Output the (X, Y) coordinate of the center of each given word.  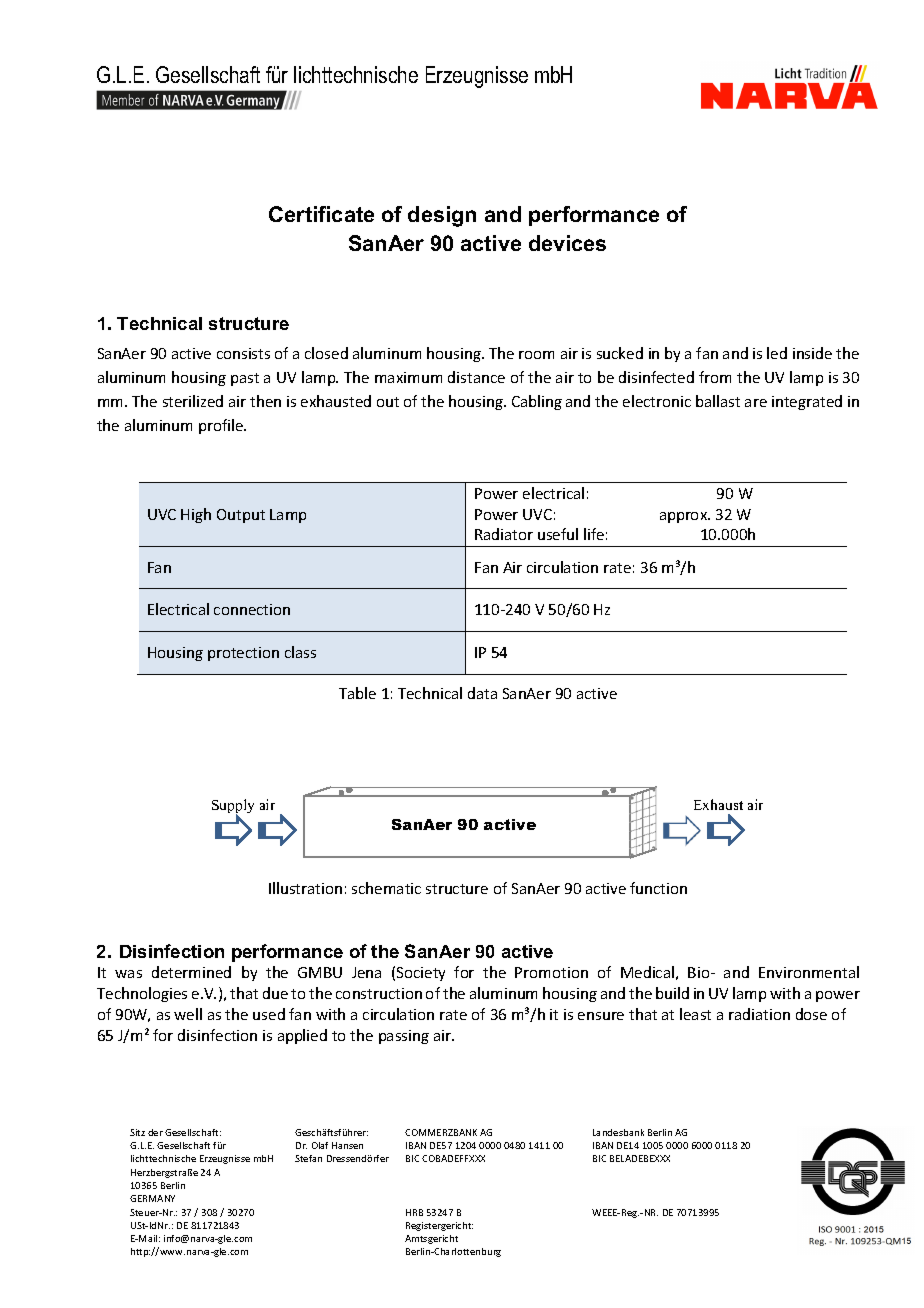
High (196, 515)
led (777, 353)
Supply (233, 807)
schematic (386, 888)
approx (685, 517)
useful (558, 534)
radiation (759, 1014)
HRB (414, 1212)
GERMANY (152, 1198)
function (658, 888)
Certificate (321, 214)
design (442, 216)
